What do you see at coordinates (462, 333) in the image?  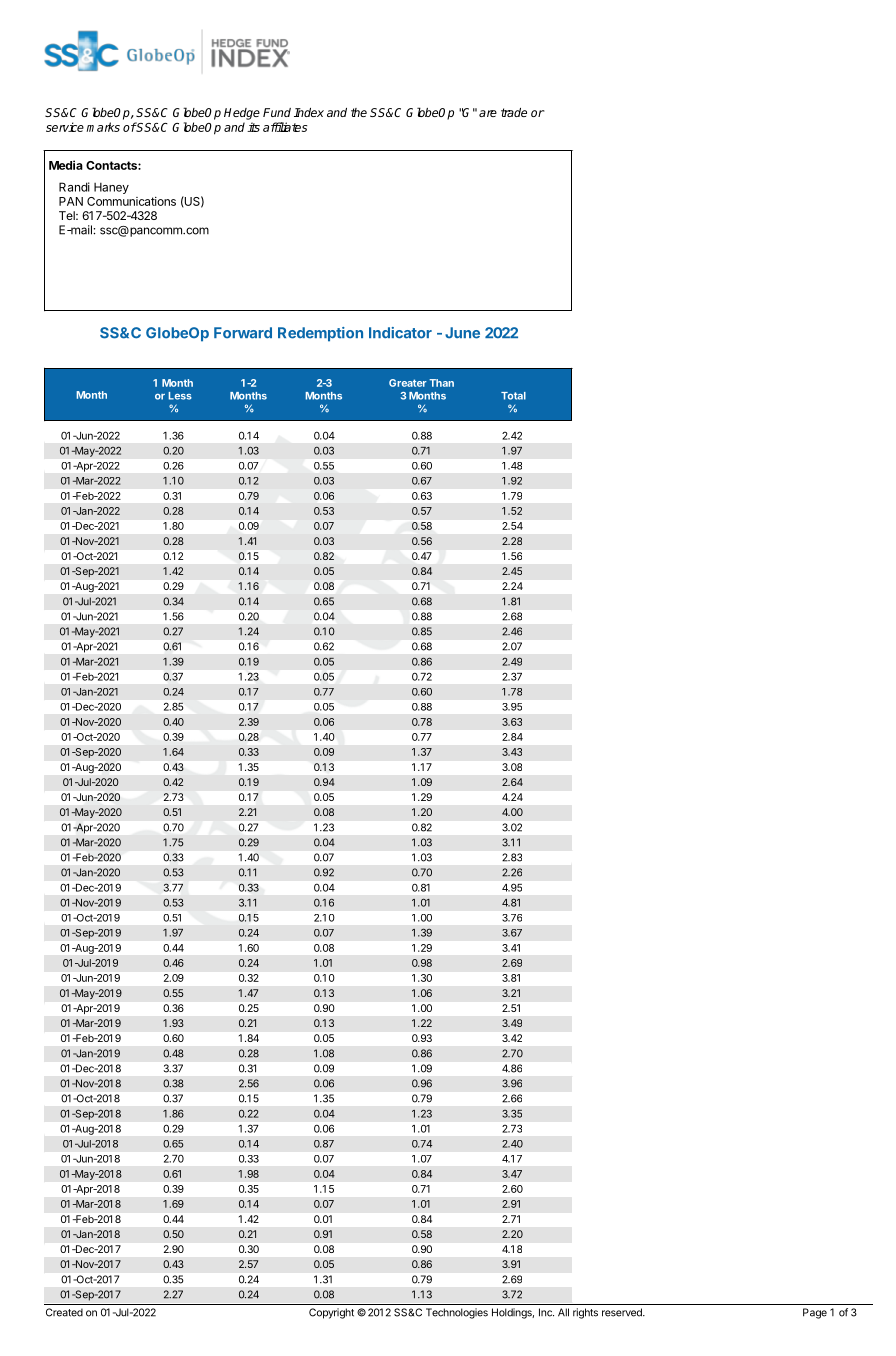 I see `June` at bounding box center [462, 333].
